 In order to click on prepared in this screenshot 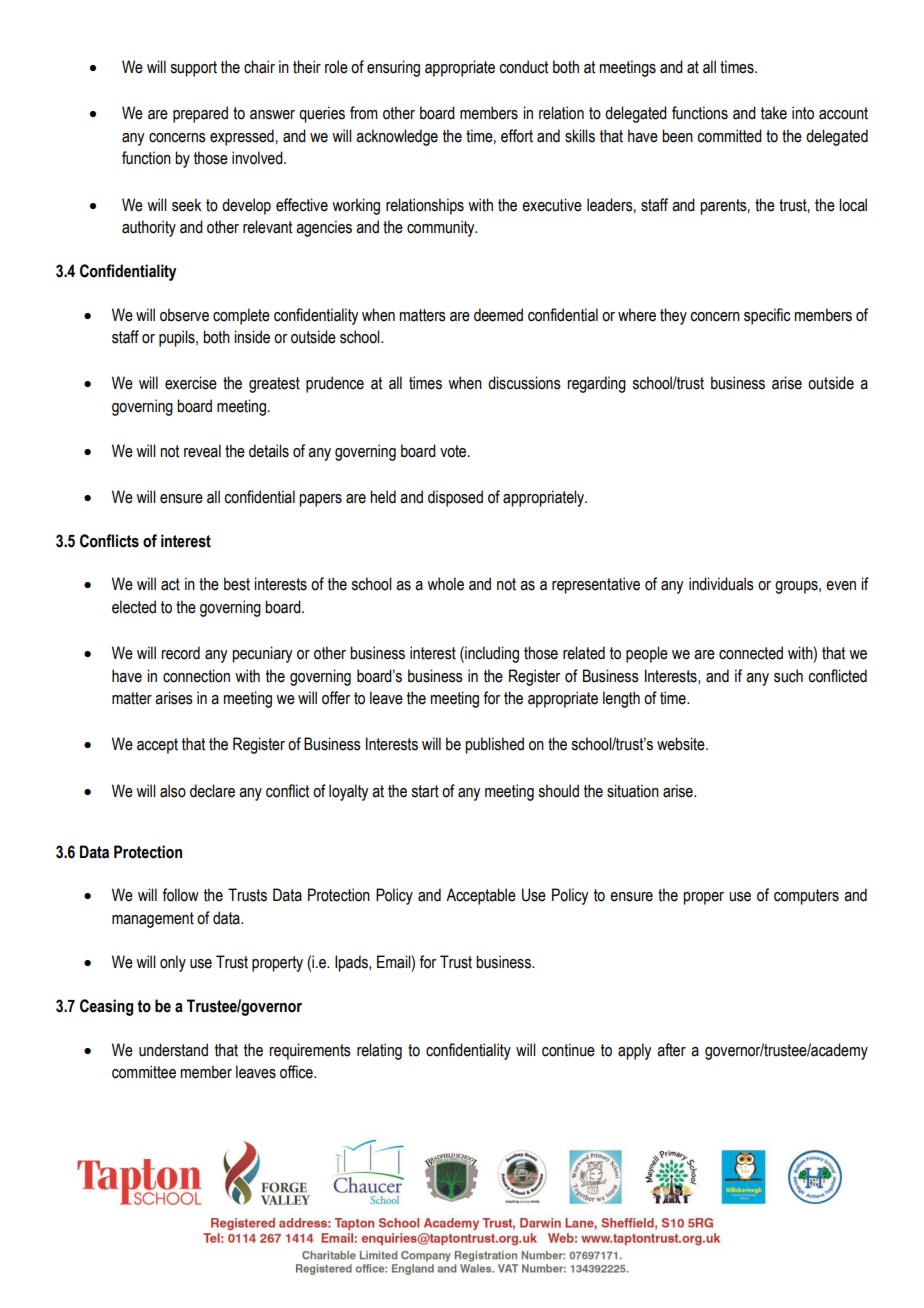, I will do `click(200, 114)`.
